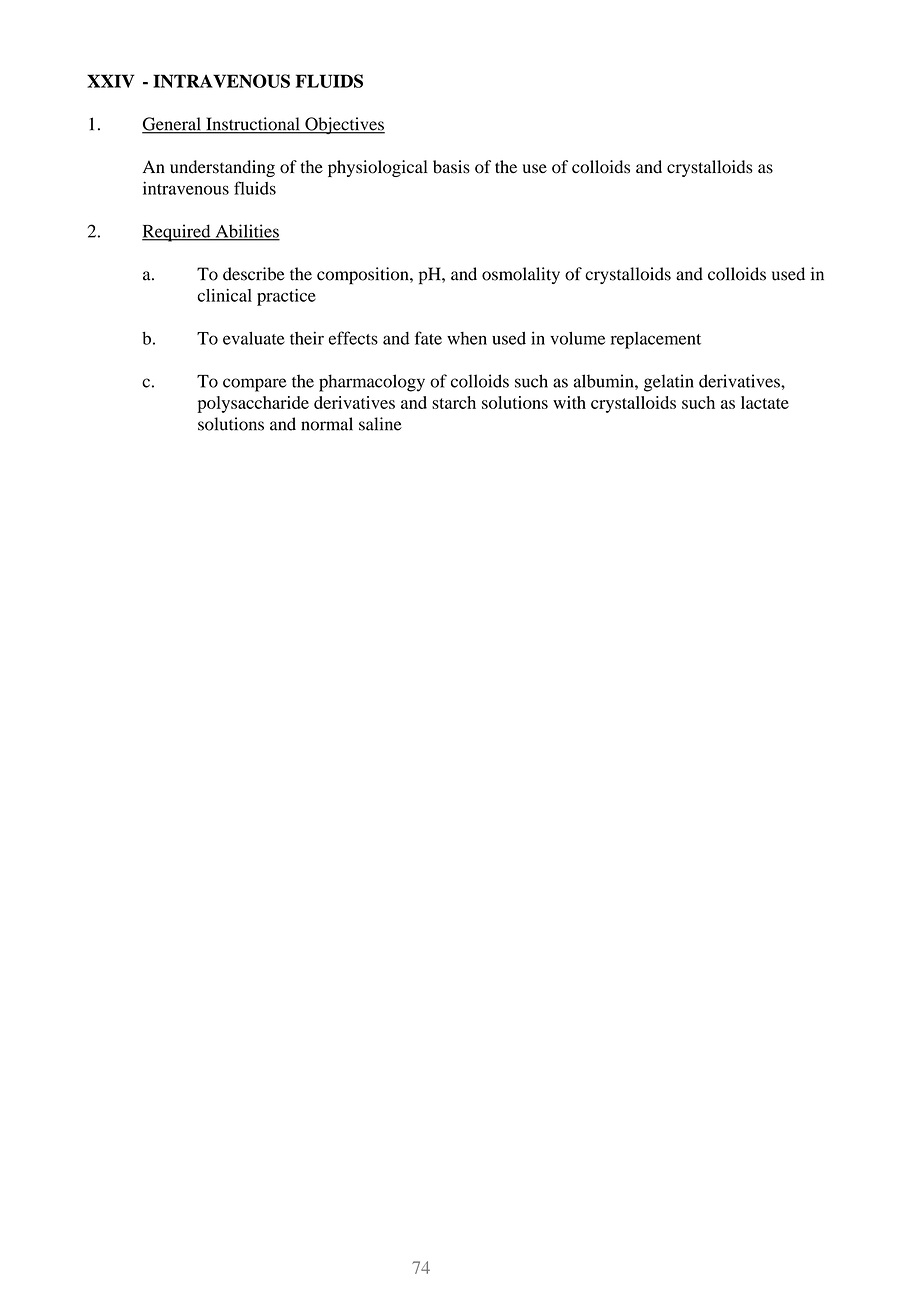 The image size is (924, 1308). Describe the element at coordinates (451, 167) in the screenshot. I see `basis` at that location.
